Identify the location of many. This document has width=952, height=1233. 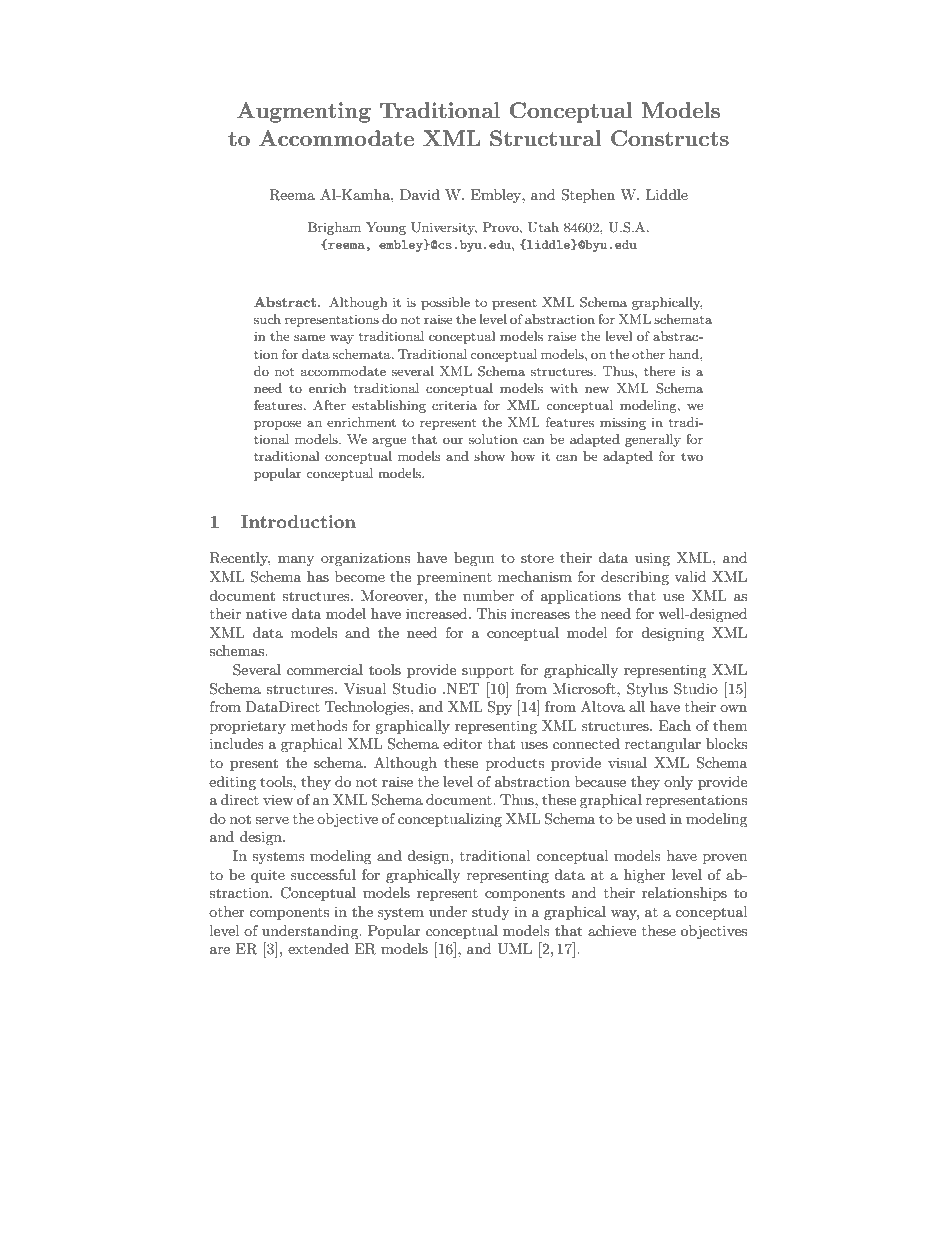
(296, 561).
